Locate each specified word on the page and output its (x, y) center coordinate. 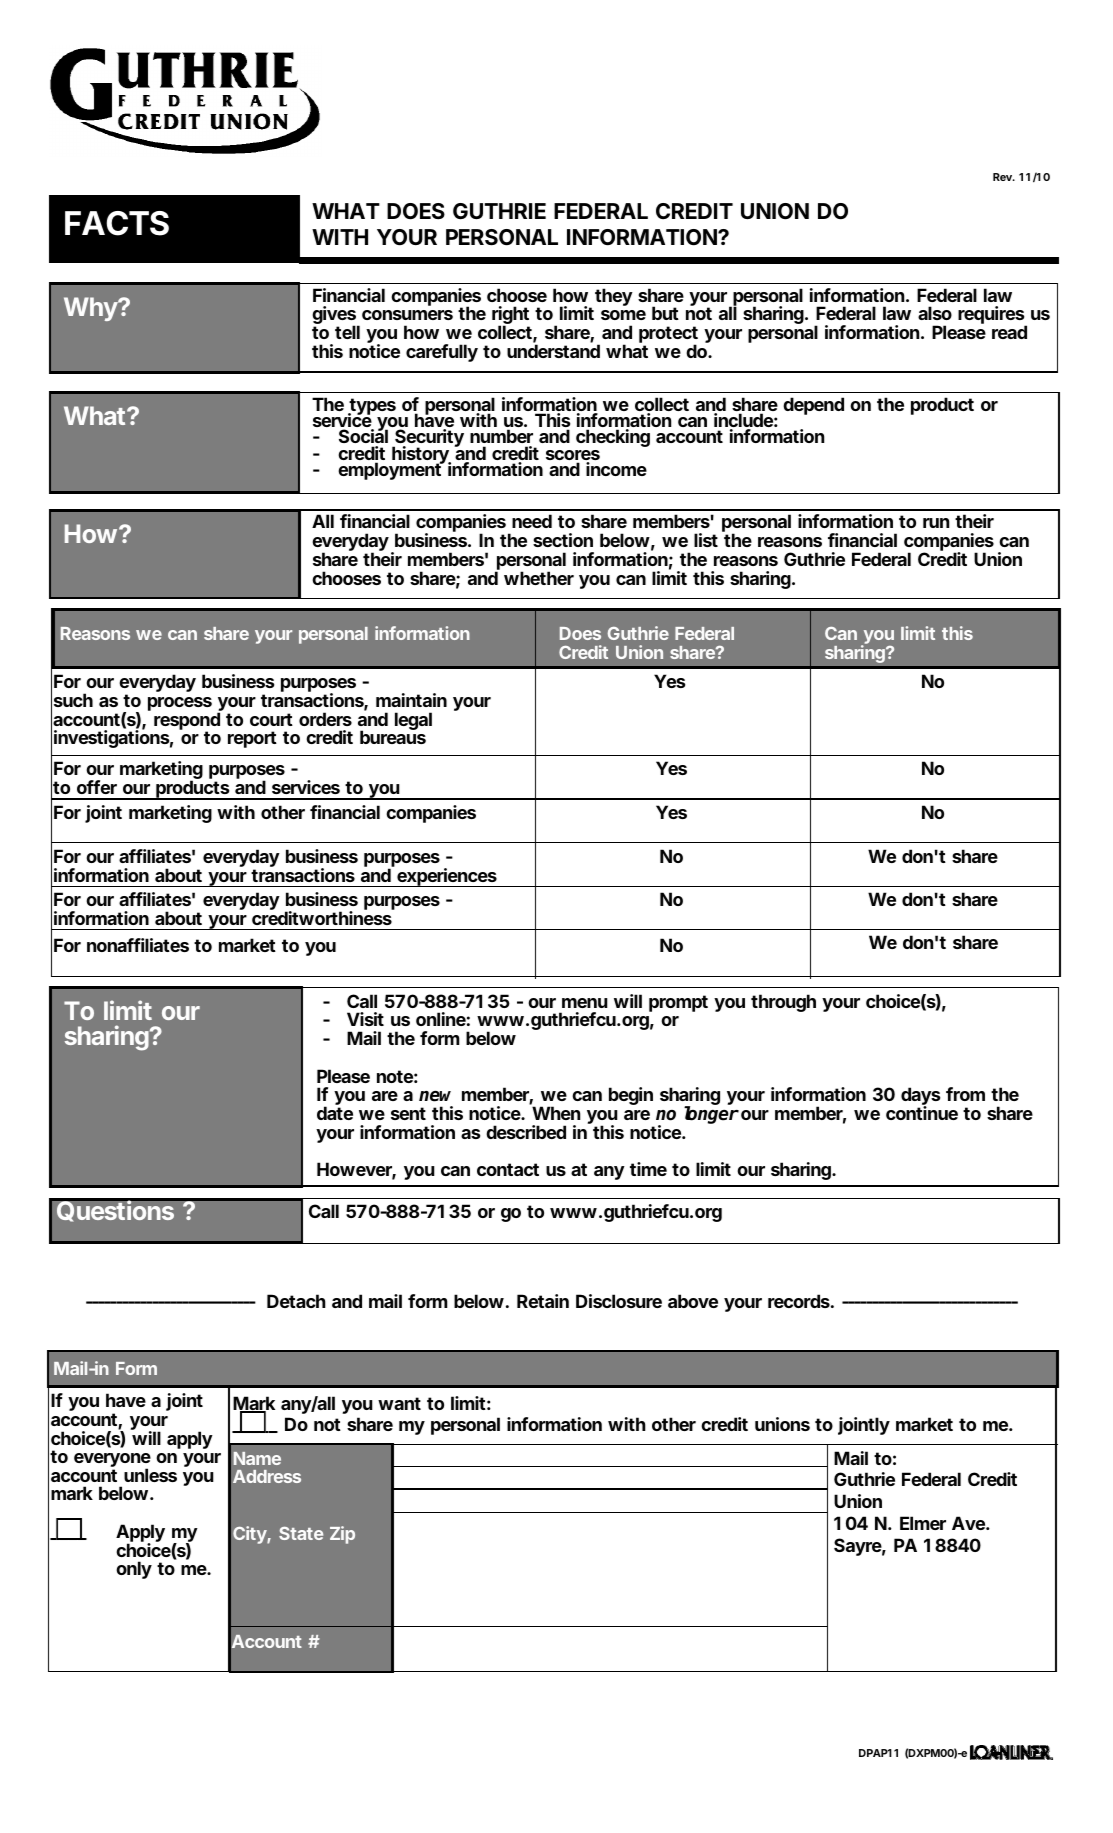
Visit (365, 1019)
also (935, 313)
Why (91, 309)
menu (585, 1003)
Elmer (923, 1523)
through (783, 1003)
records (799, 1301)
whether (539, 578)
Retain (543, 1301)
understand (553, 351)
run (936, 523)
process (180, 704)
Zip (342, 1535)
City (250, 1535)
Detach (296, 1301)
